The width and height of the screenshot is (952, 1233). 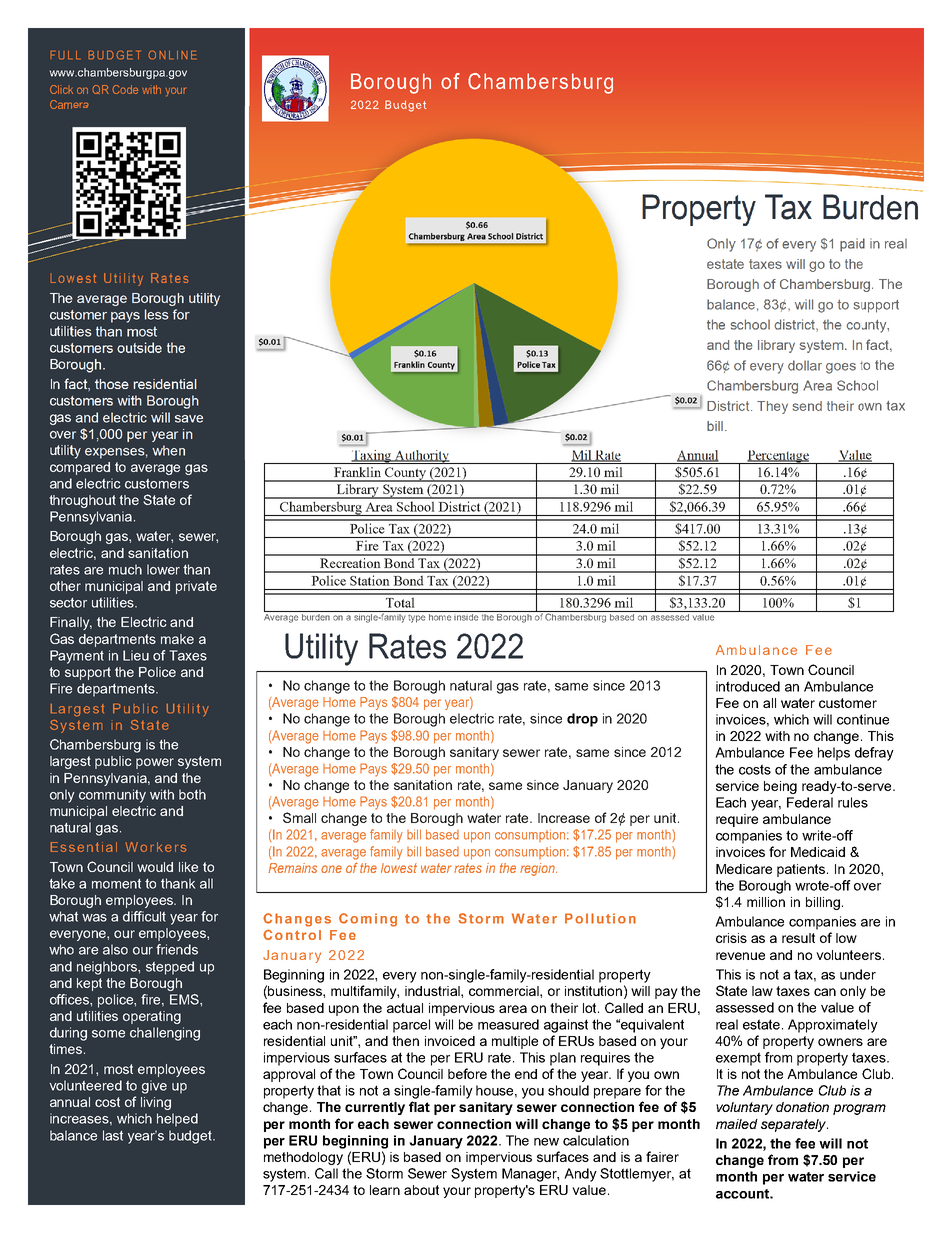 I want to click on being, so click(x=780, y=787).
